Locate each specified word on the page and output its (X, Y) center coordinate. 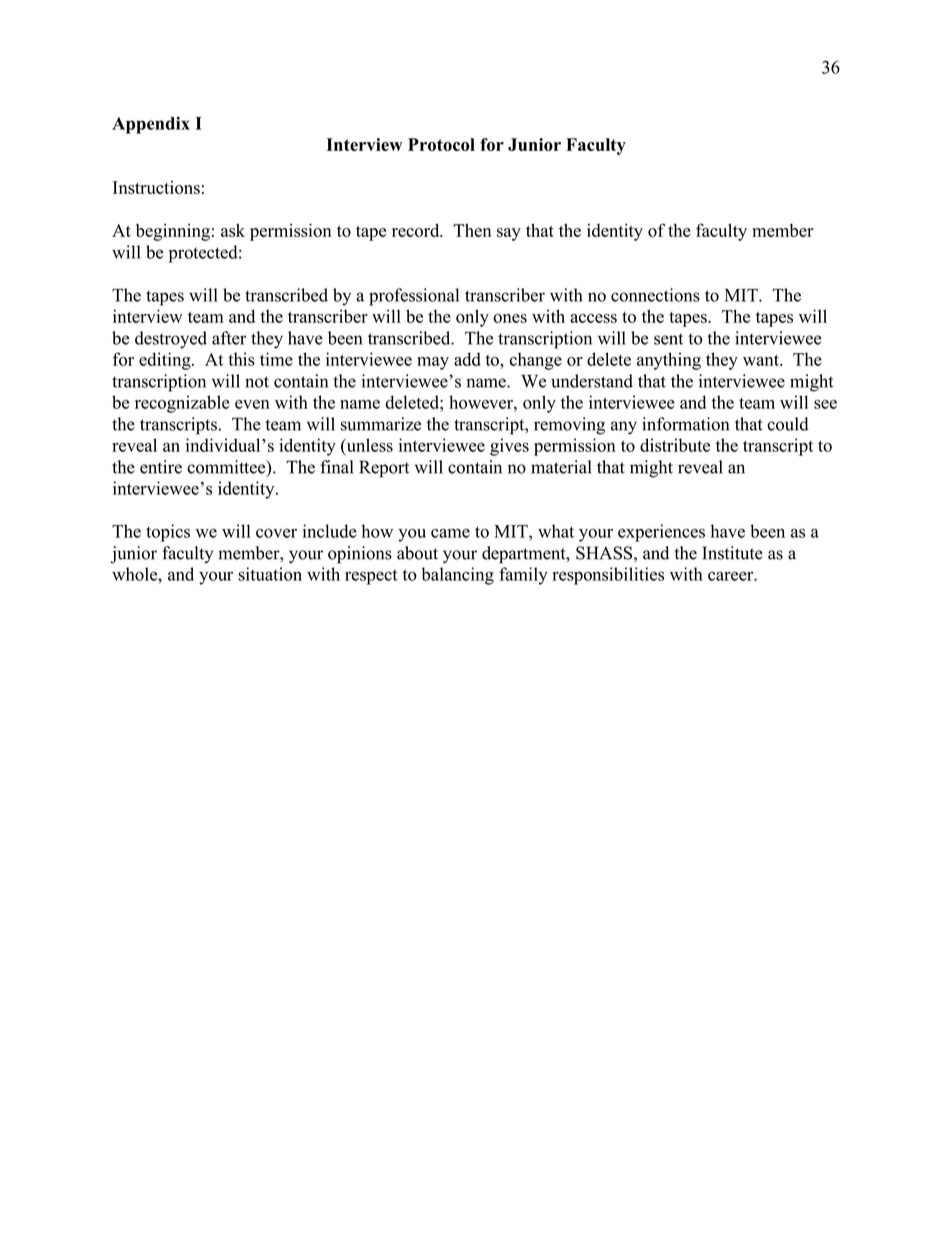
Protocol (441, 144)
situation (270, 574)
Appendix (151, 125)
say (509, 234)
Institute (732, 553)
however (482, 402)
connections (655, 295)
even (252, 404)
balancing (457, 576)
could (788, 424)
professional (414, 297)
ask (233, 230)
